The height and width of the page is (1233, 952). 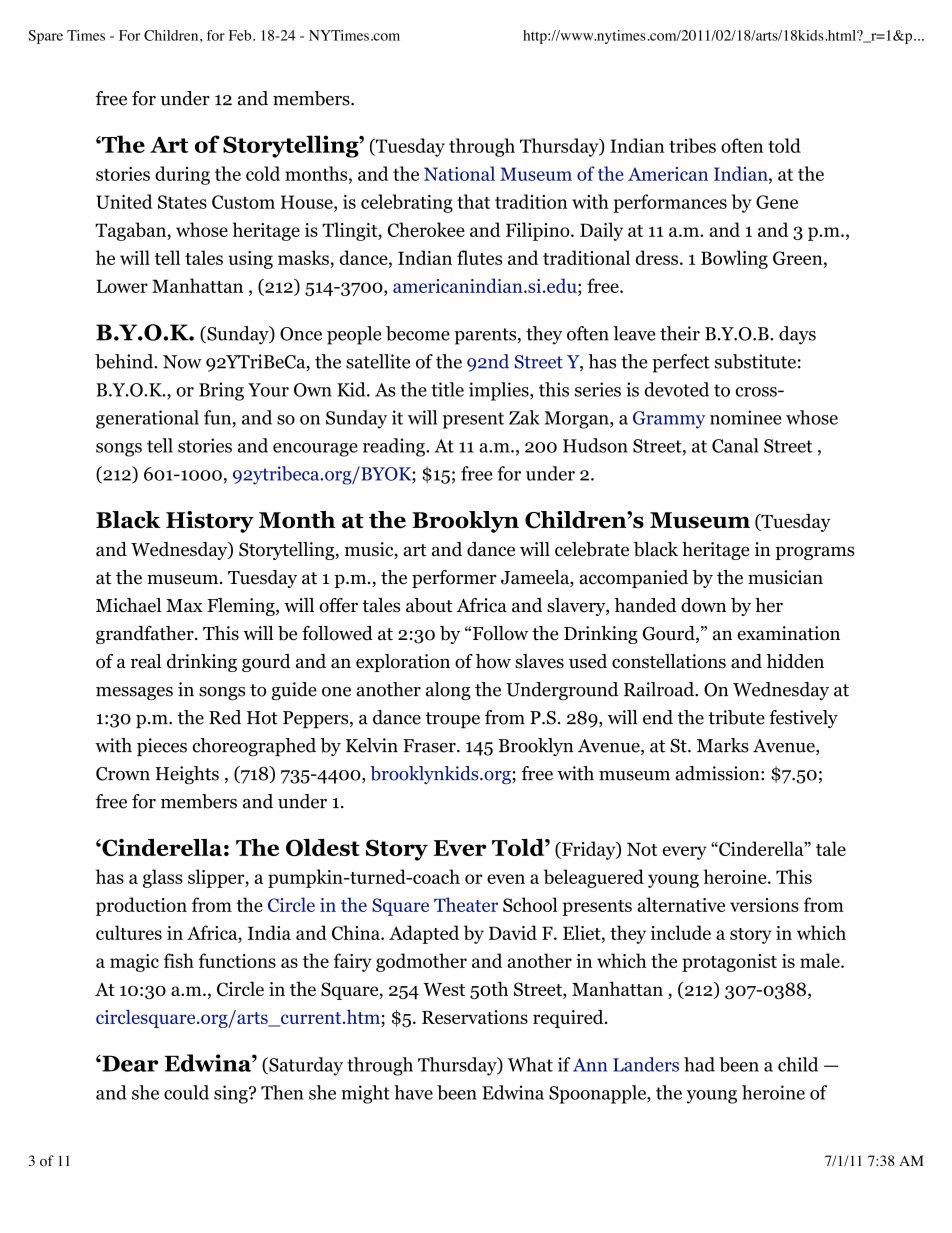 I want to click on Spare, so click(x=45, y=37).
